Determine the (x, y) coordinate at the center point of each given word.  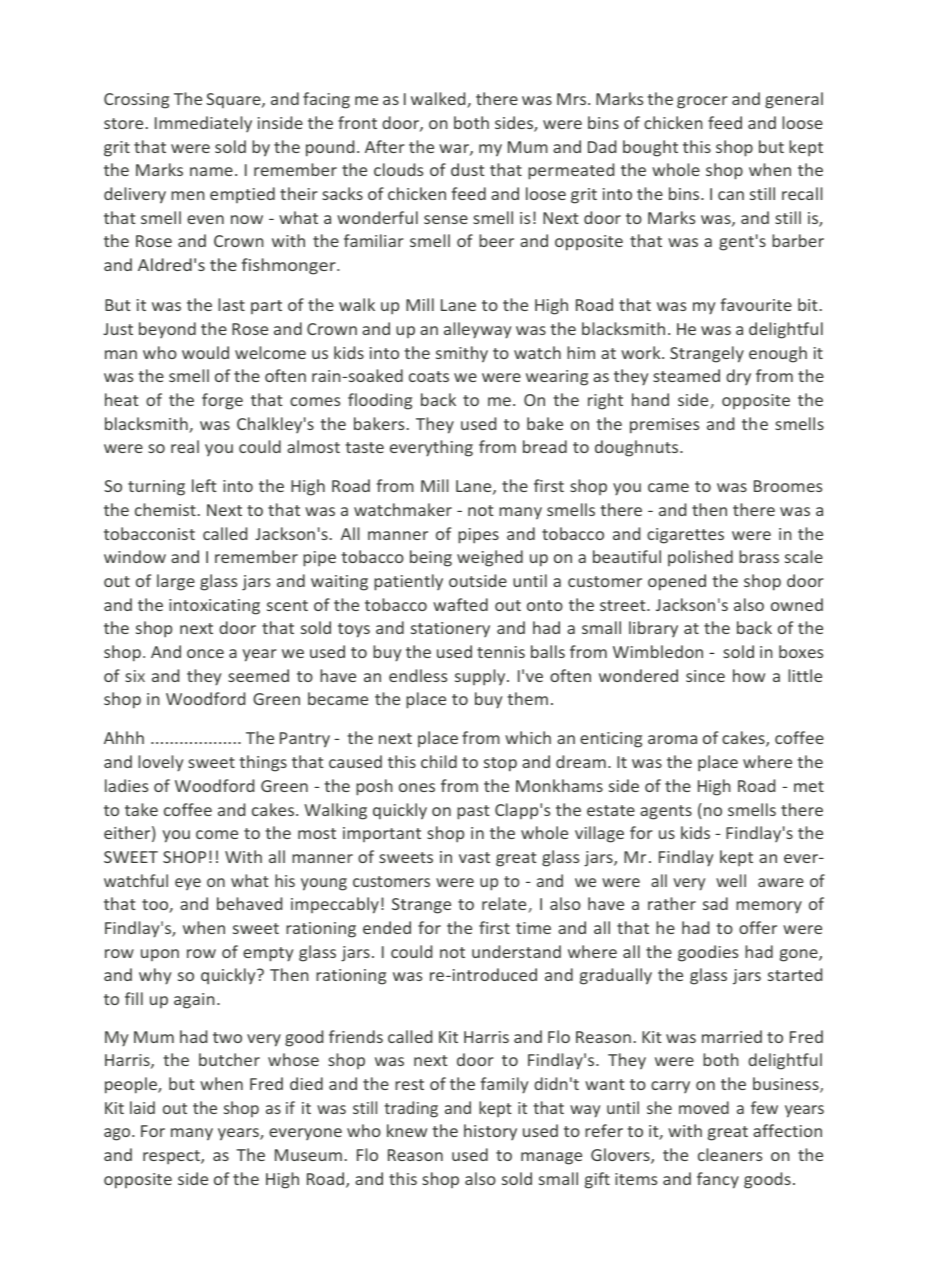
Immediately (203, 124)
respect (172, 1157)
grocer (702, 102)
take (141, 809)
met (809, 786)
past (473, 812)
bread (545, 446)
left (204, 485)
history (490, 1132)
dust (468, 169)
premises (664, 426)
